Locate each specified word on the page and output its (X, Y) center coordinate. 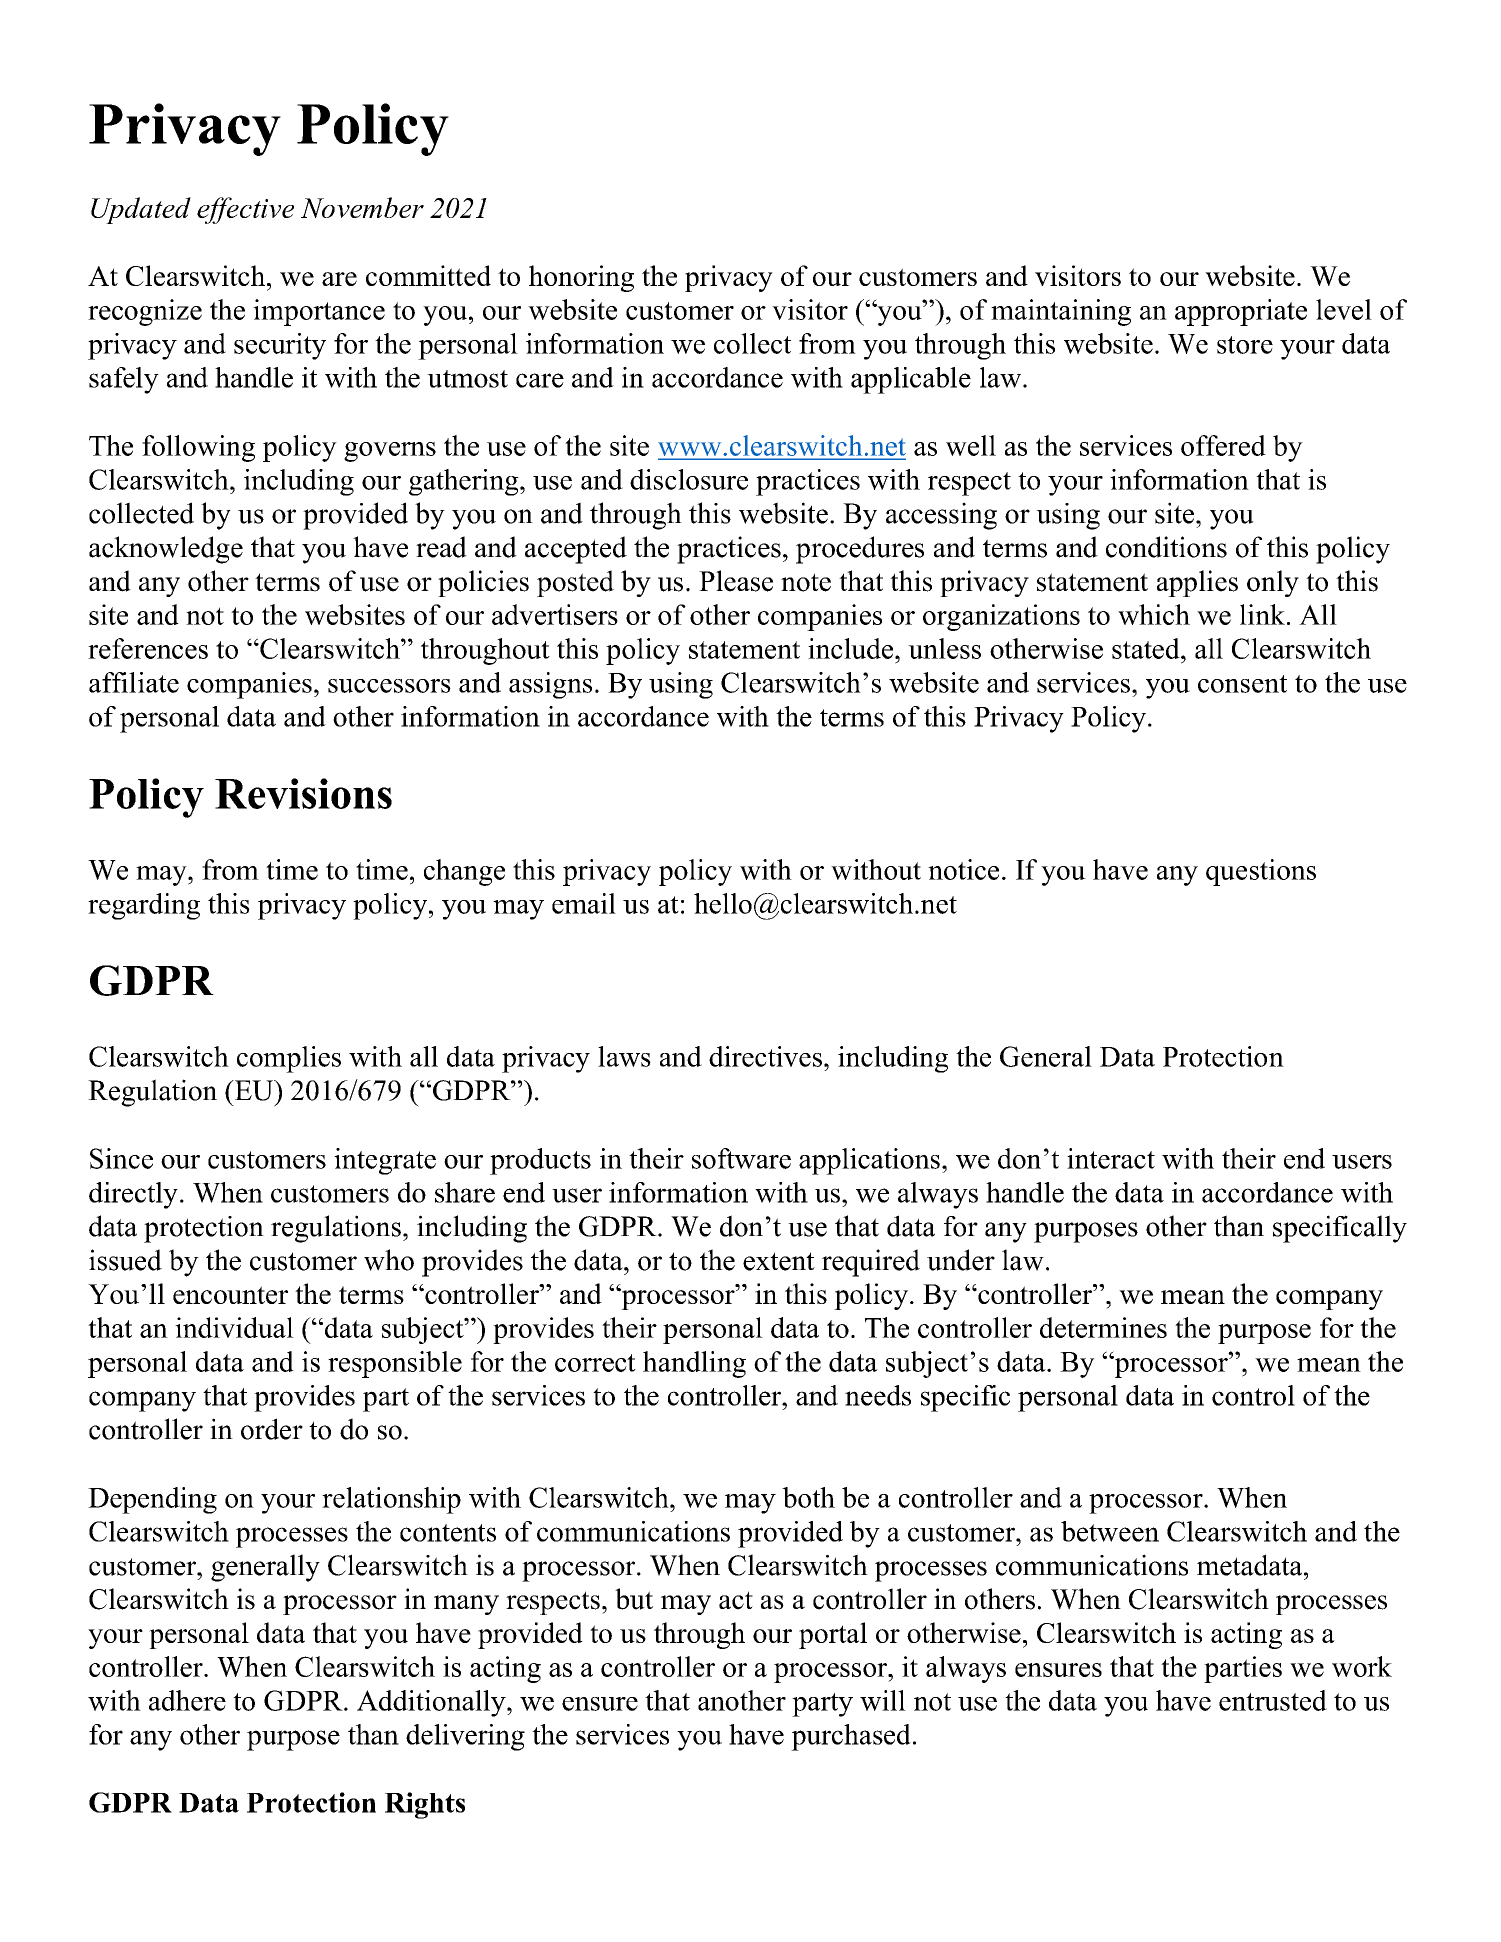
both (808, 1497)
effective (245, 210)
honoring (581, 278)
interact (1111, 1158)
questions (1261, 872)
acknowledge (166, 550)
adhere (187, 1700)
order (272, 1429)
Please (736, 581)
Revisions (303, 793)
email (584, 903)
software (741, 1158)
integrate (385, 1161)
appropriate (1241, 312)
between (1110, 1531)
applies (1197, 583)
